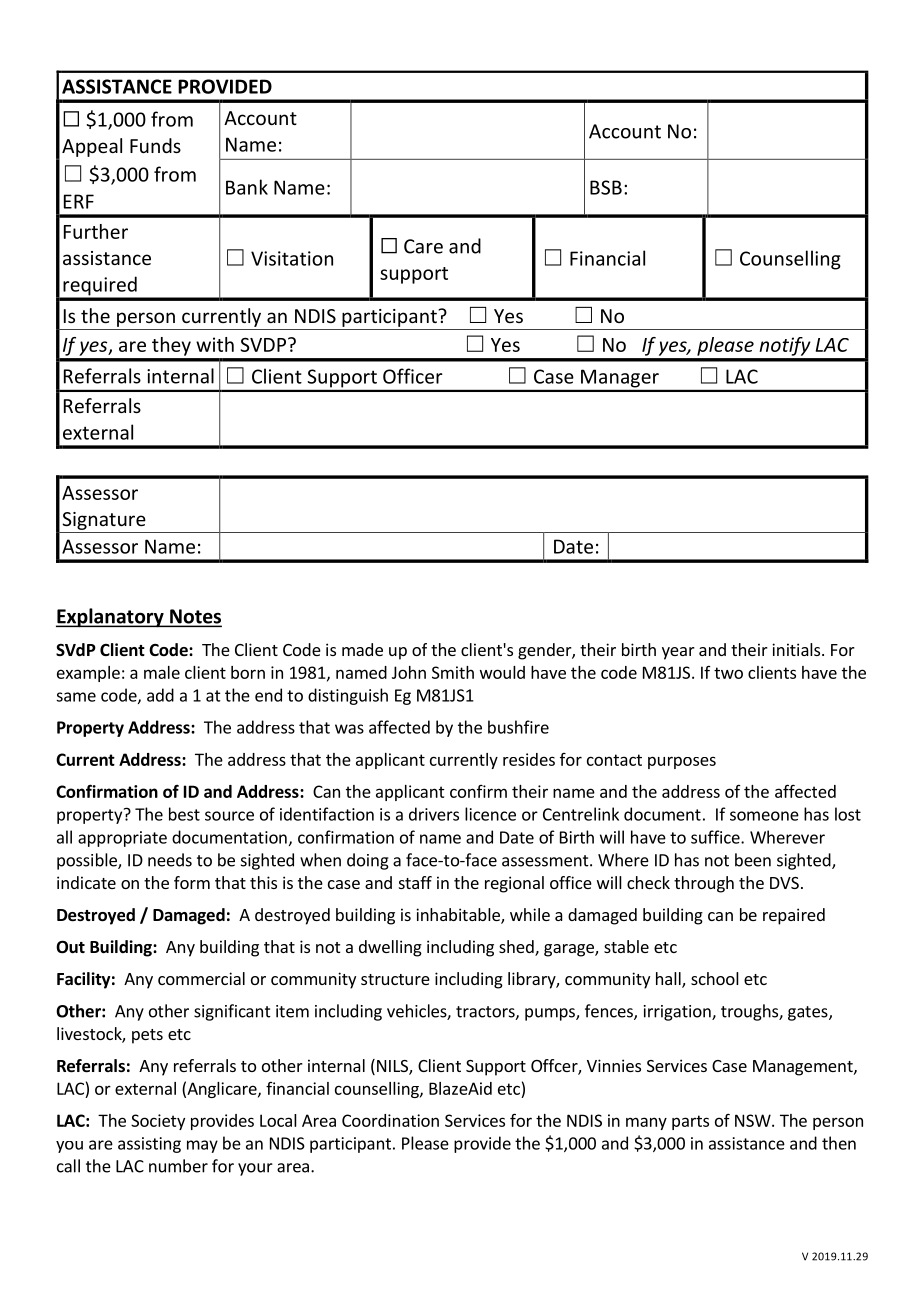  What do you see at coordinates (453, 672) in the screenshot?
I see `Smith` at bounding box center [453, 672].
